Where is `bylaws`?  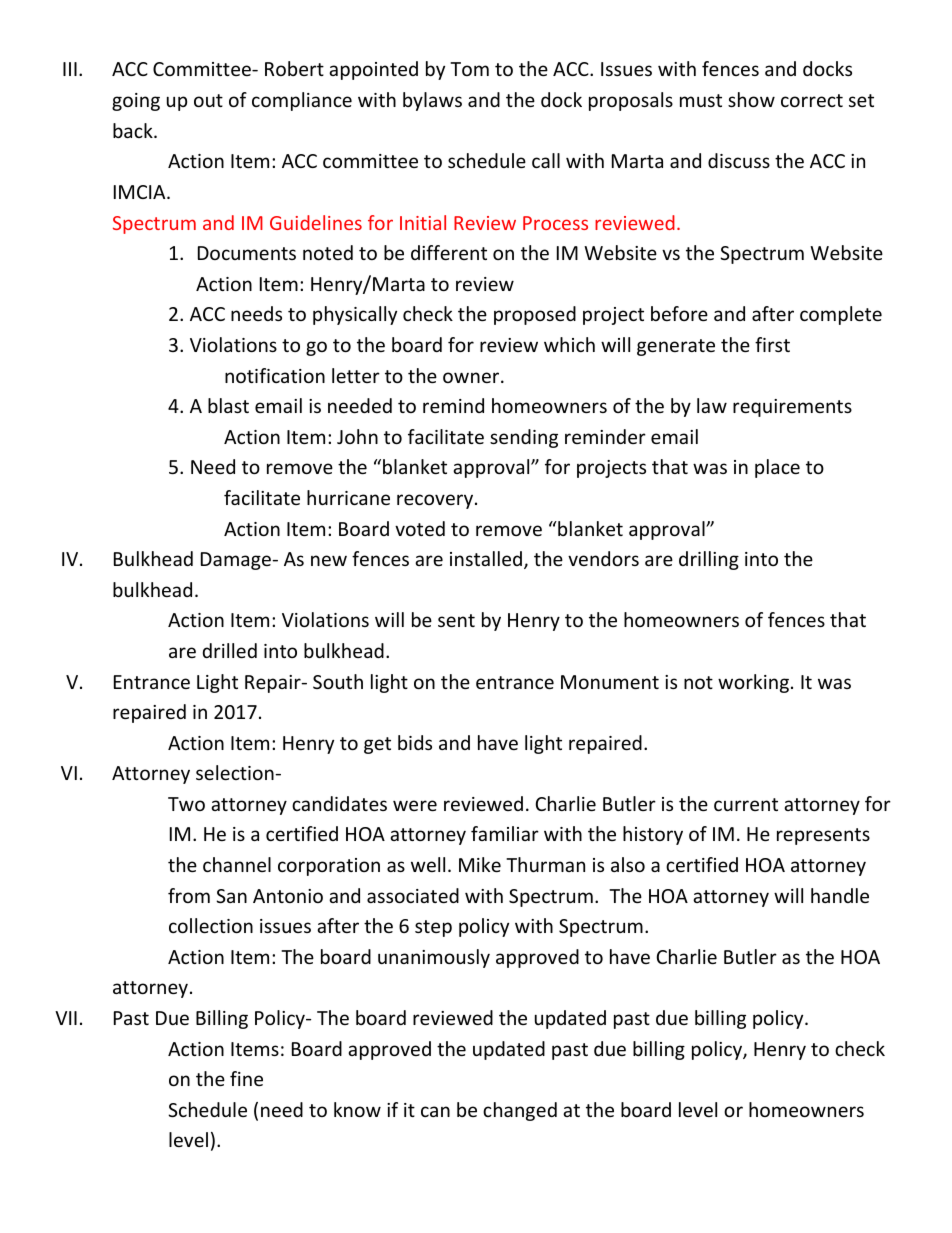 bylaws is located at coordinates (432, 101).
